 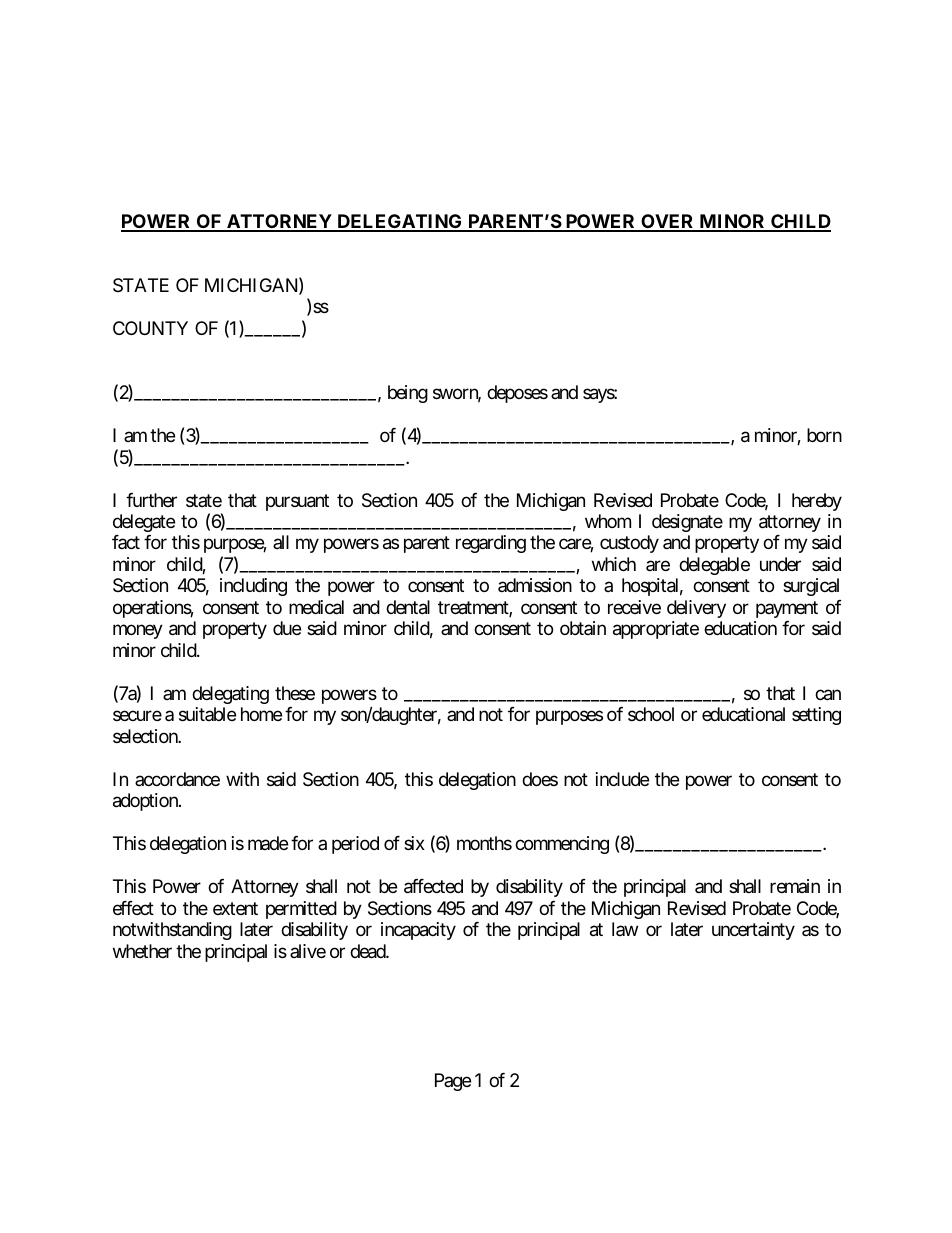 I want to click on payment, so click(x=787, y=609).
